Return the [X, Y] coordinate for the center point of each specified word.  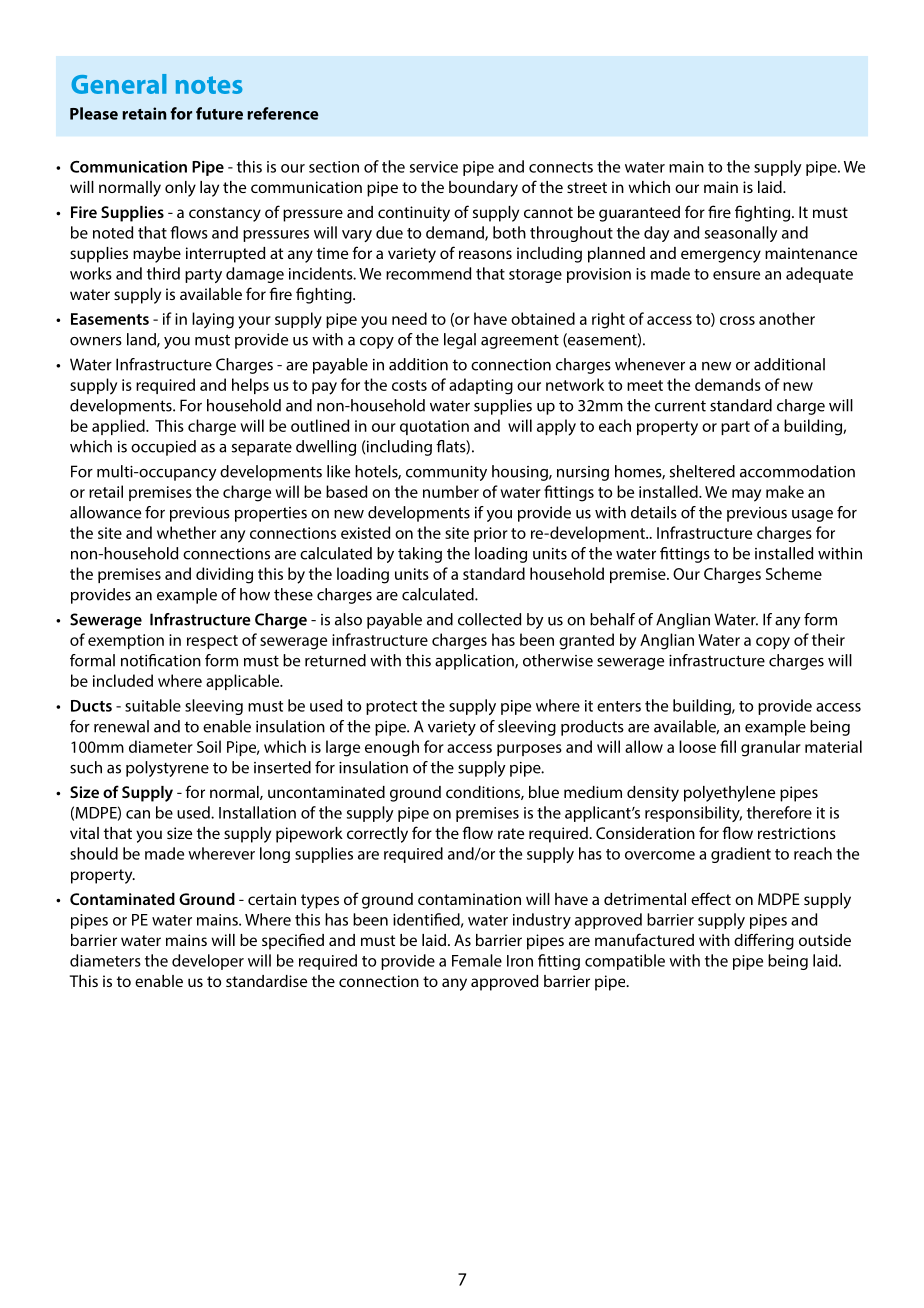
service [434, 167]
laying [213, 320]
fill [728, 746]
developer [208, 962]
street [587, 187]
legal [460, 341]
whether [186, 532]
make [785, 491]
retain [144, 113]
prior [491, 534]
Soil [209, 746]
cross [737, 320]
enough [392, 748]
